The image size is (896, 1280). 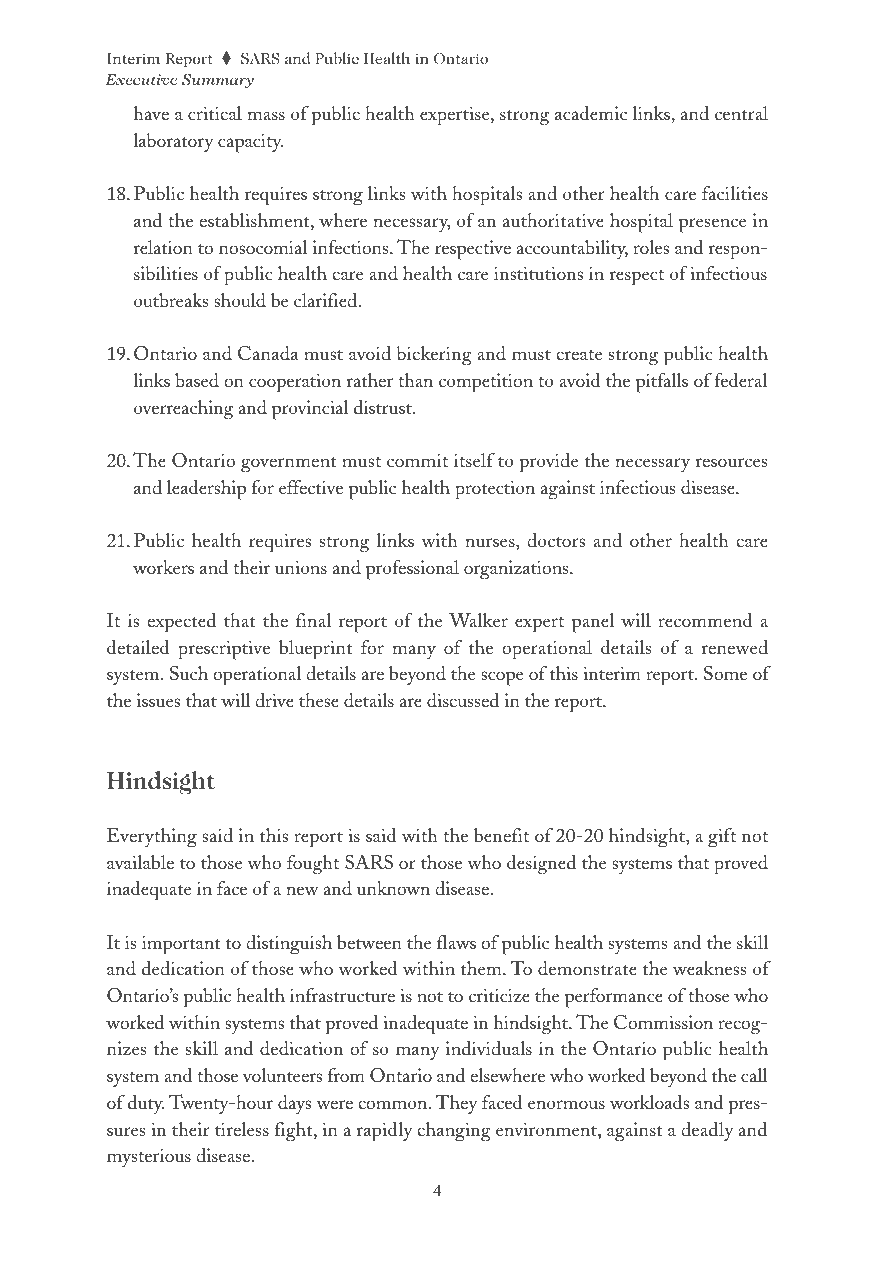 I want to click on unknown, so click(x=393, y=888).
